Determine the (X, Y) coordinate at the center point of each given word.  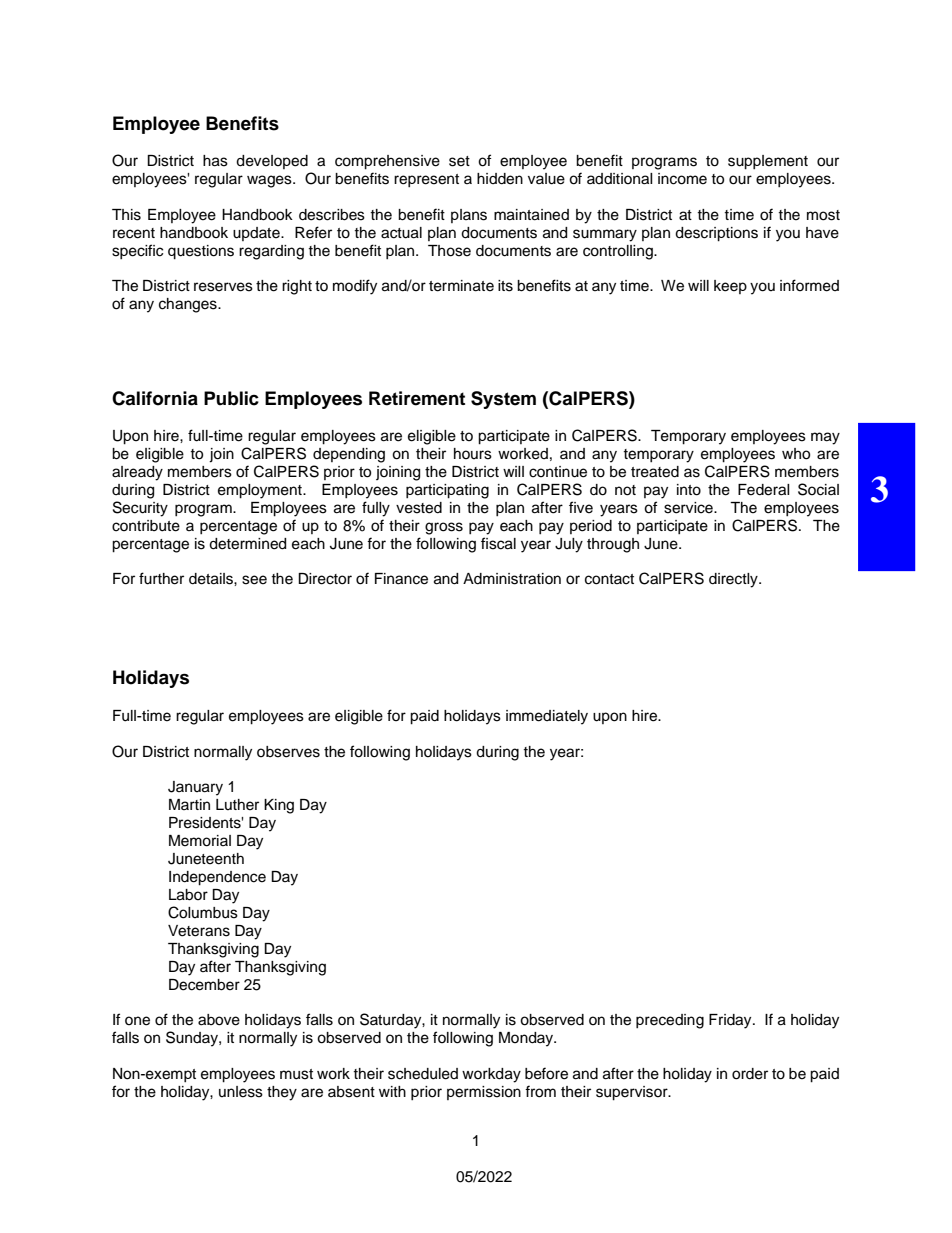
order (750, 1074)
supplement (768, 162)
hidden (500, 179)
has (215, 161)
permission (484, 1093)
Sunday (193, 1039)
